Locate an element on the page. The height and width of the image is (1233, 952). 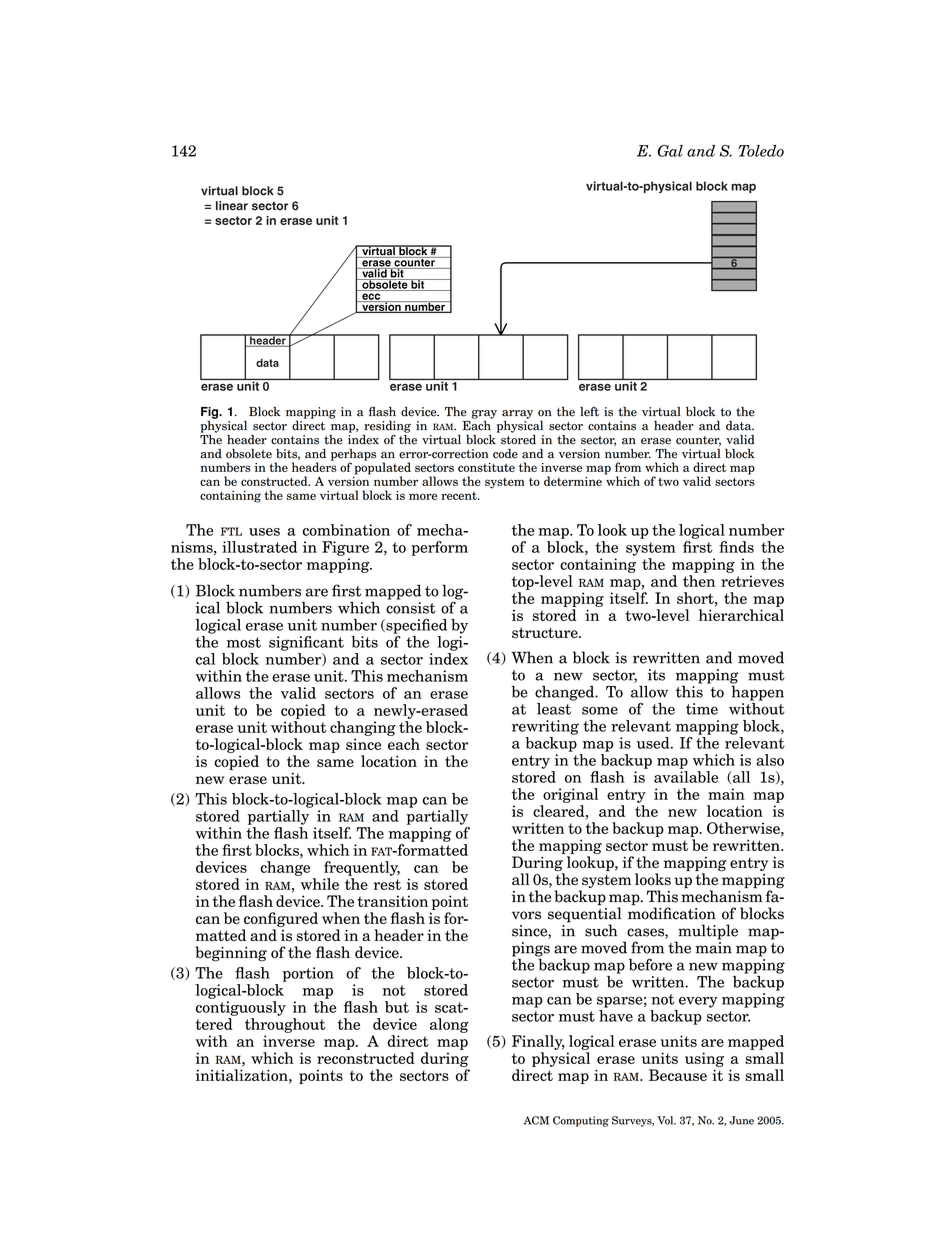
while is located at coordinates (320, 884).
